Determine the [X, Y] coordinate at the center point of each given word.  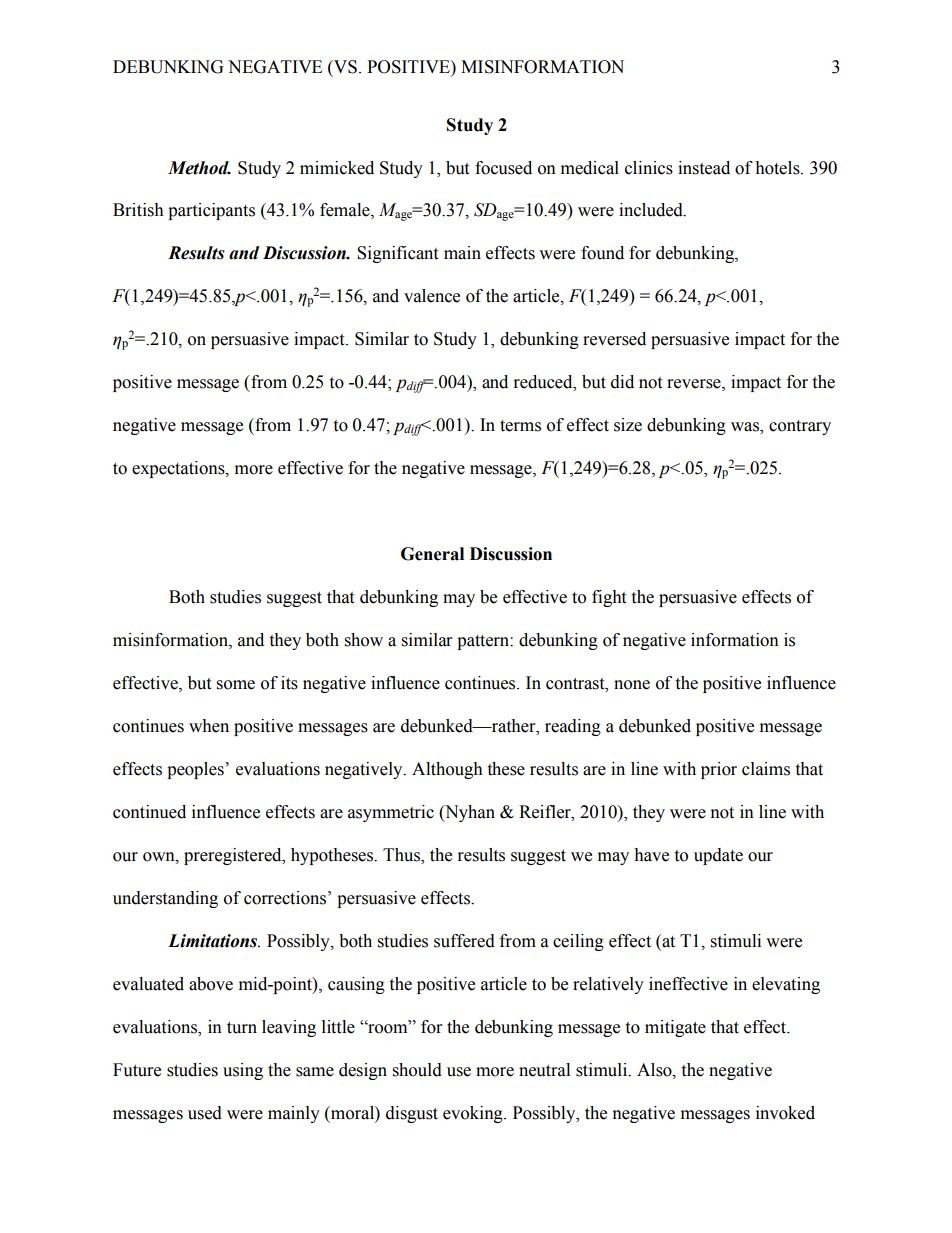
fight [609, 598]
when [209, 726]
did [622, 382]
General [432, 554]
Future [137, 1070]
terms [520, 426]
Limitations [214, 941]
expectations [179, 469]
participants [211, 211]
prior [719, 770]
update [718, 856]
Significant [397, 254]
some [236, 685]
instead [704, 168]
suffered [464, 941]
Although [447, 770]
